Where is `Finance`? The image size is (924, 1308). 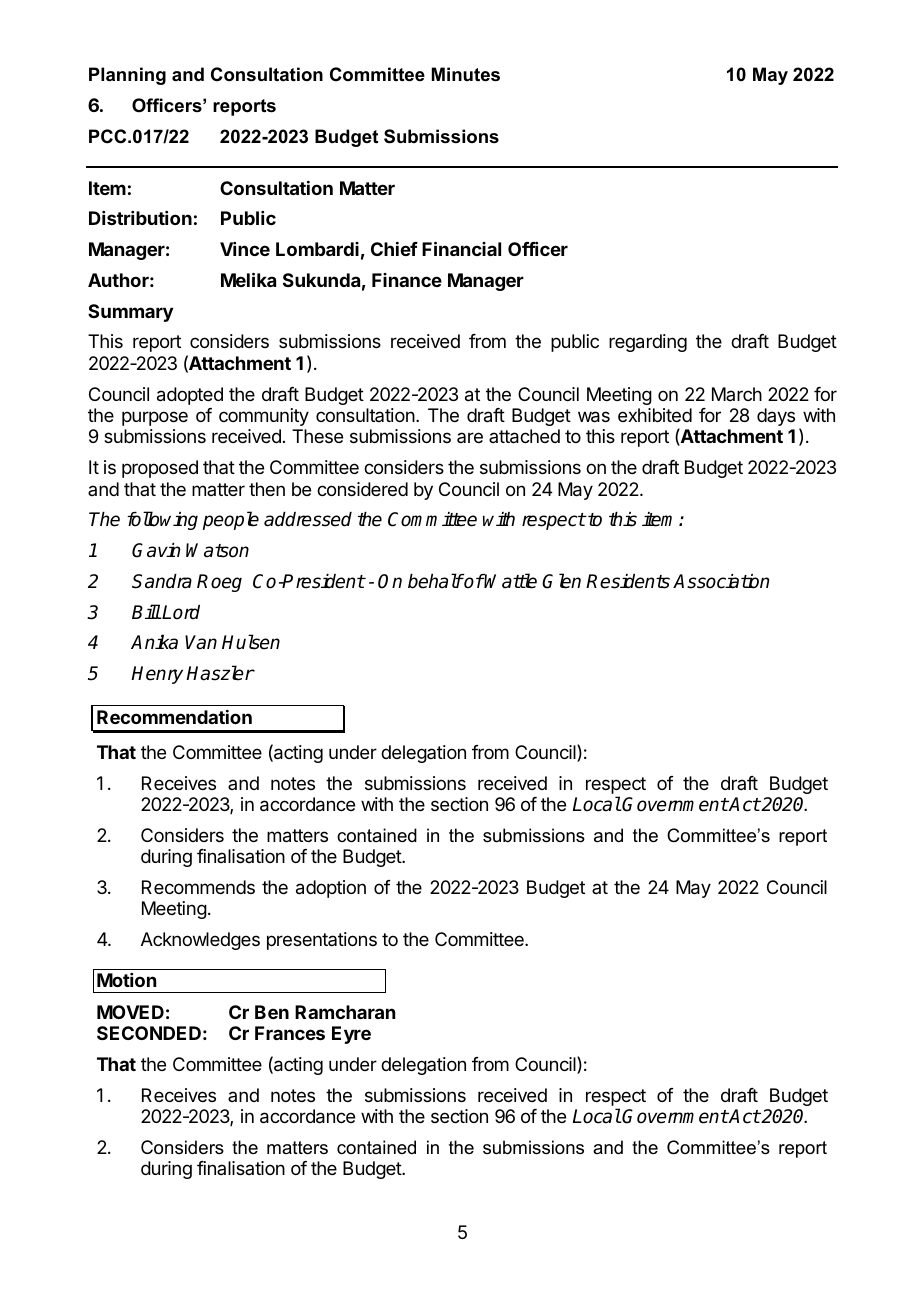
Finance is located at coordinates (407, 280).
